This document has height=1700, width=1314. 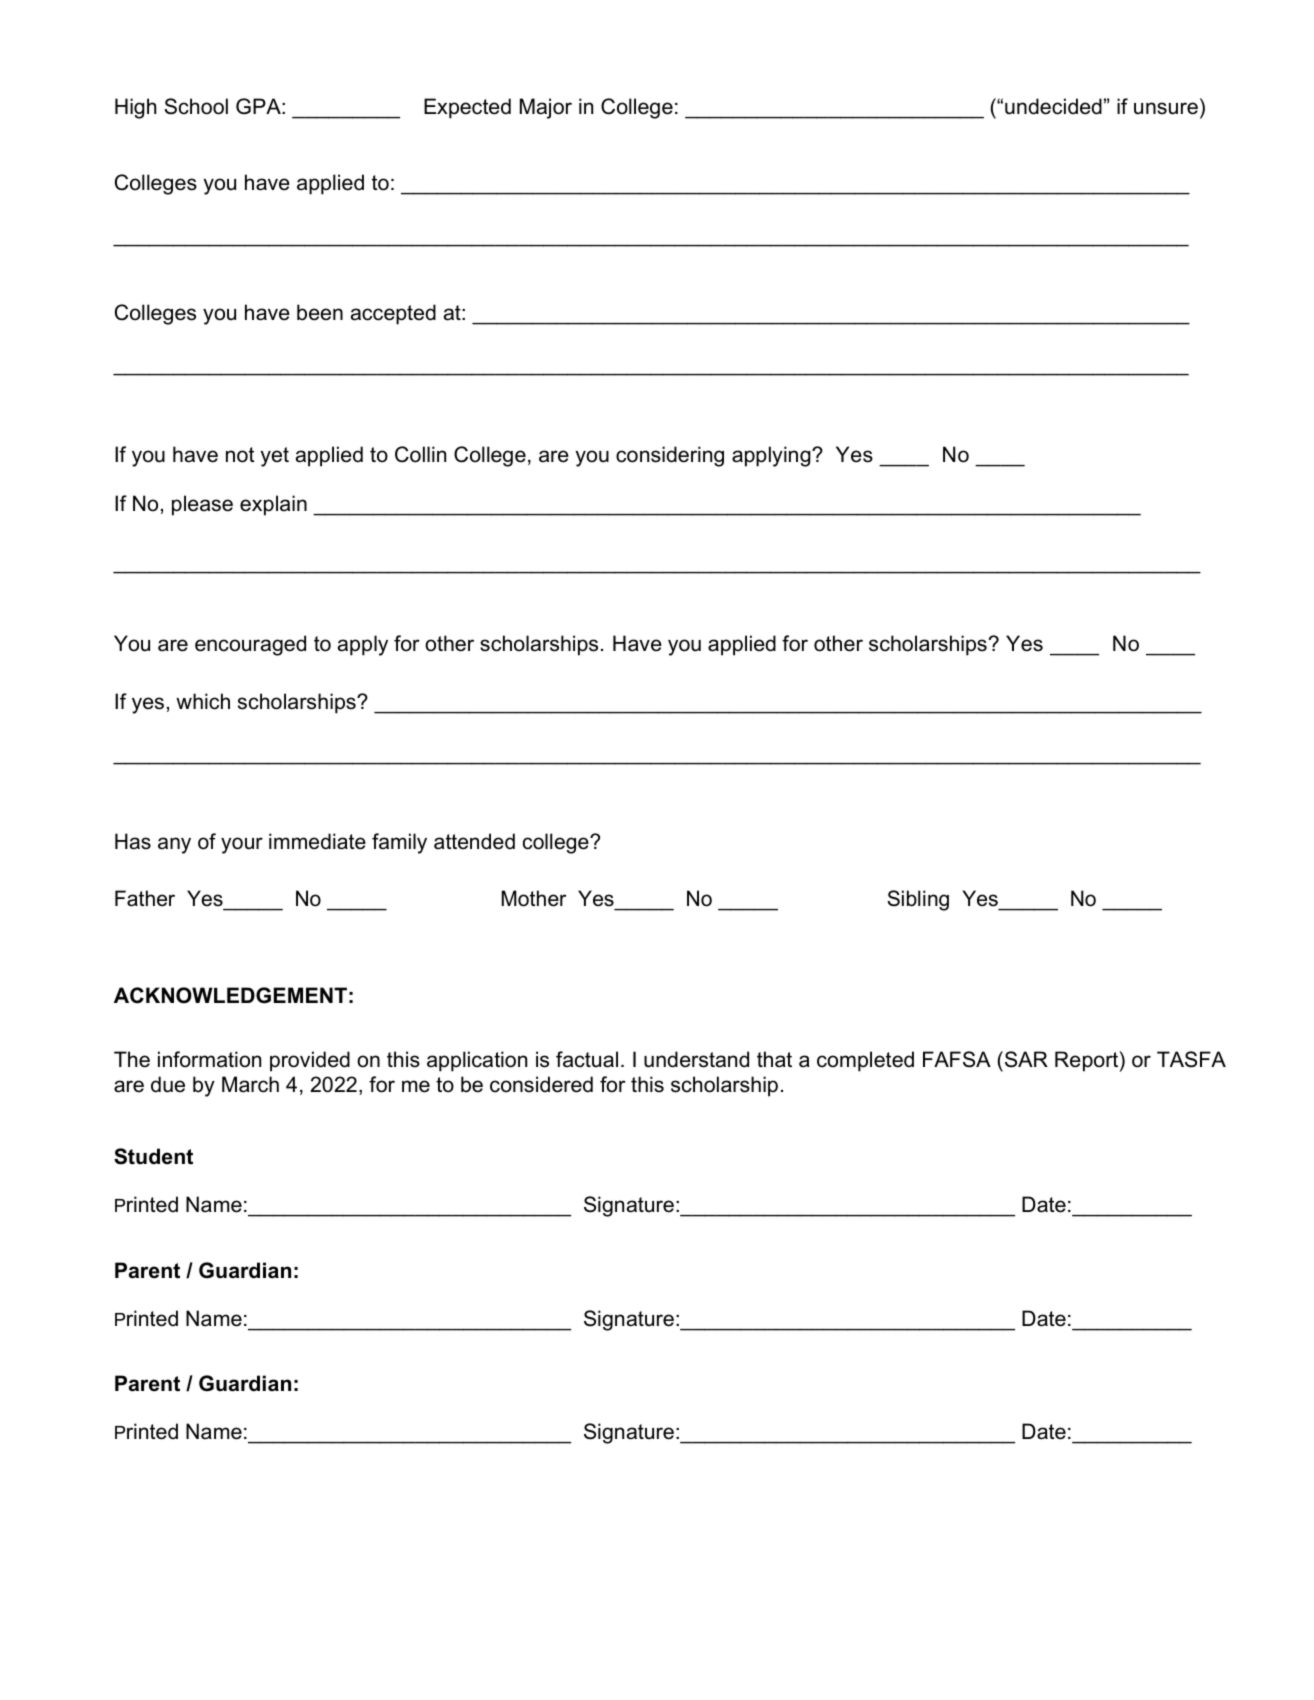 What do you see at coordinates (242, 845) in the document?
I see `your` at bounding box center [242, 845].
